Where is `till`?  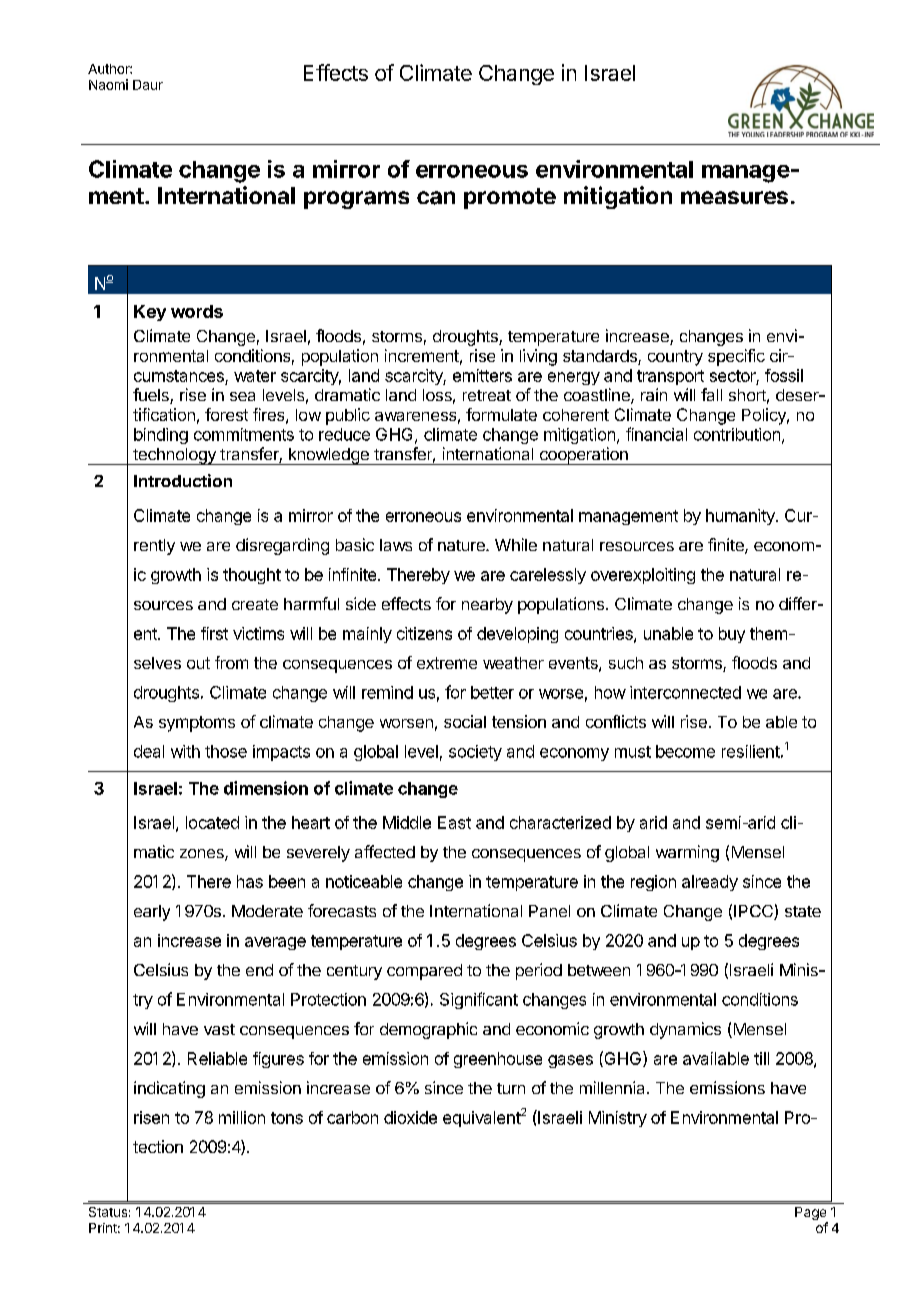
till is located at coordinates (761, 1058).
